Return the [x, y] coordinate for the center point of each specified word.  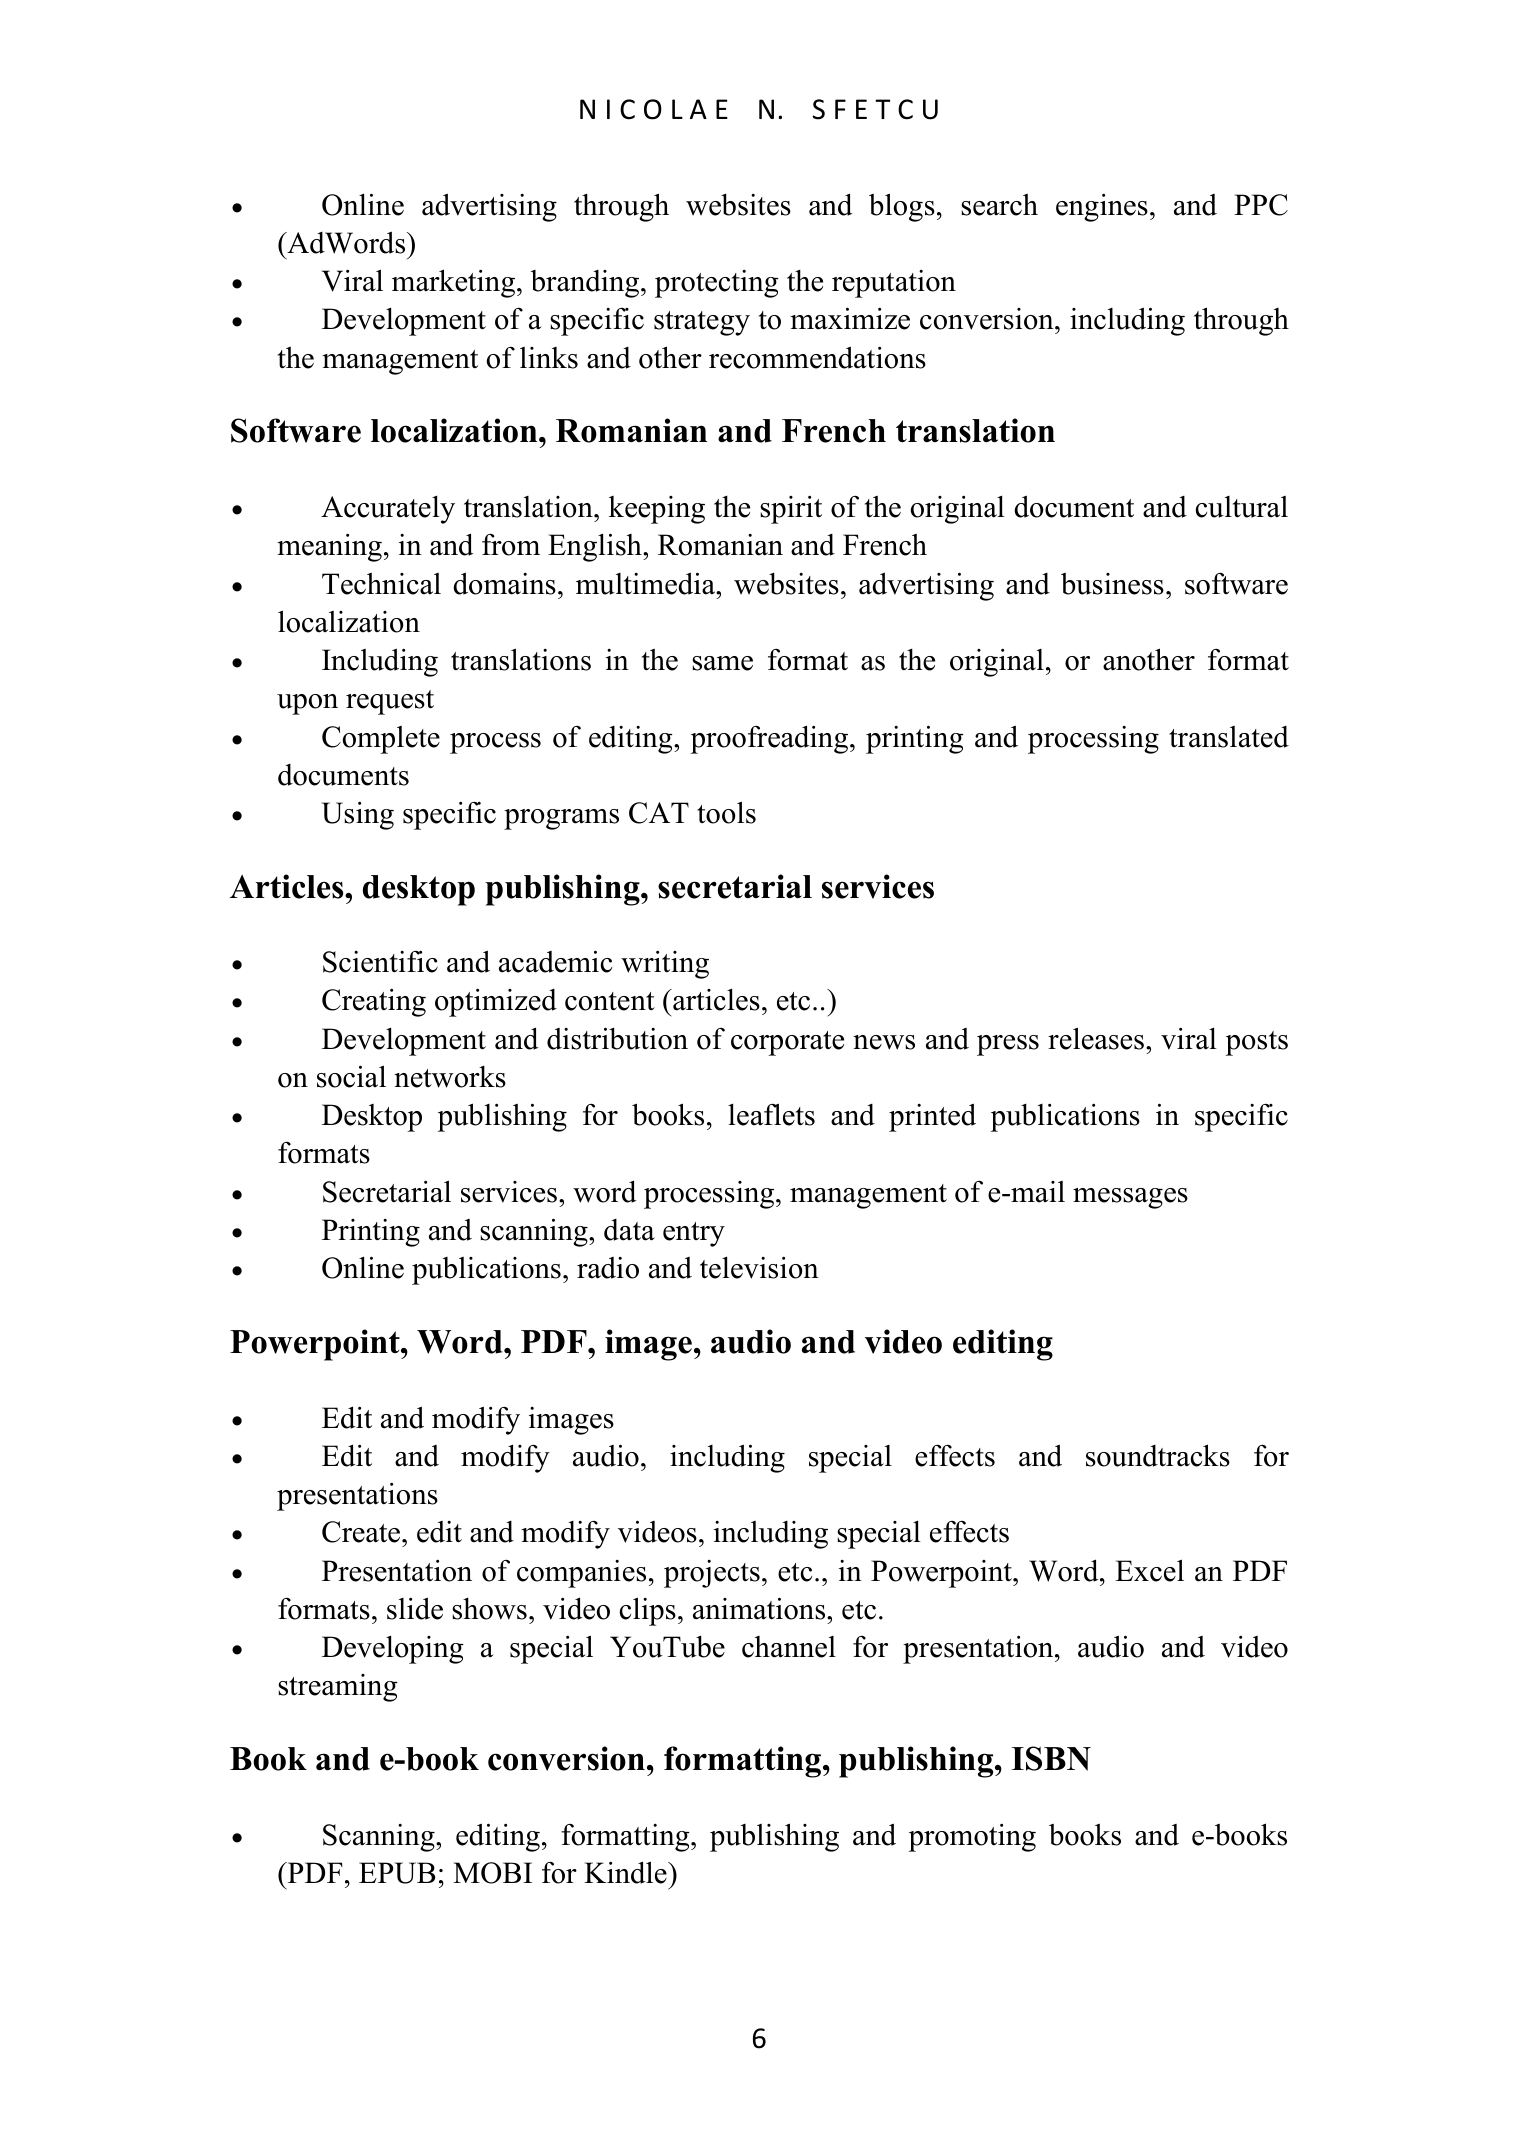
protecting [717, 284]
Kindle [626, 1872]
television [759, 1267]
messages [1130, 1198]
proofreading [770, 739]
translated [1229, 737]
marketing [453, 283]
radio [608, 1268]
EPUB [397, 1873]
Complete [381, 740]
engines [1102, 207]
